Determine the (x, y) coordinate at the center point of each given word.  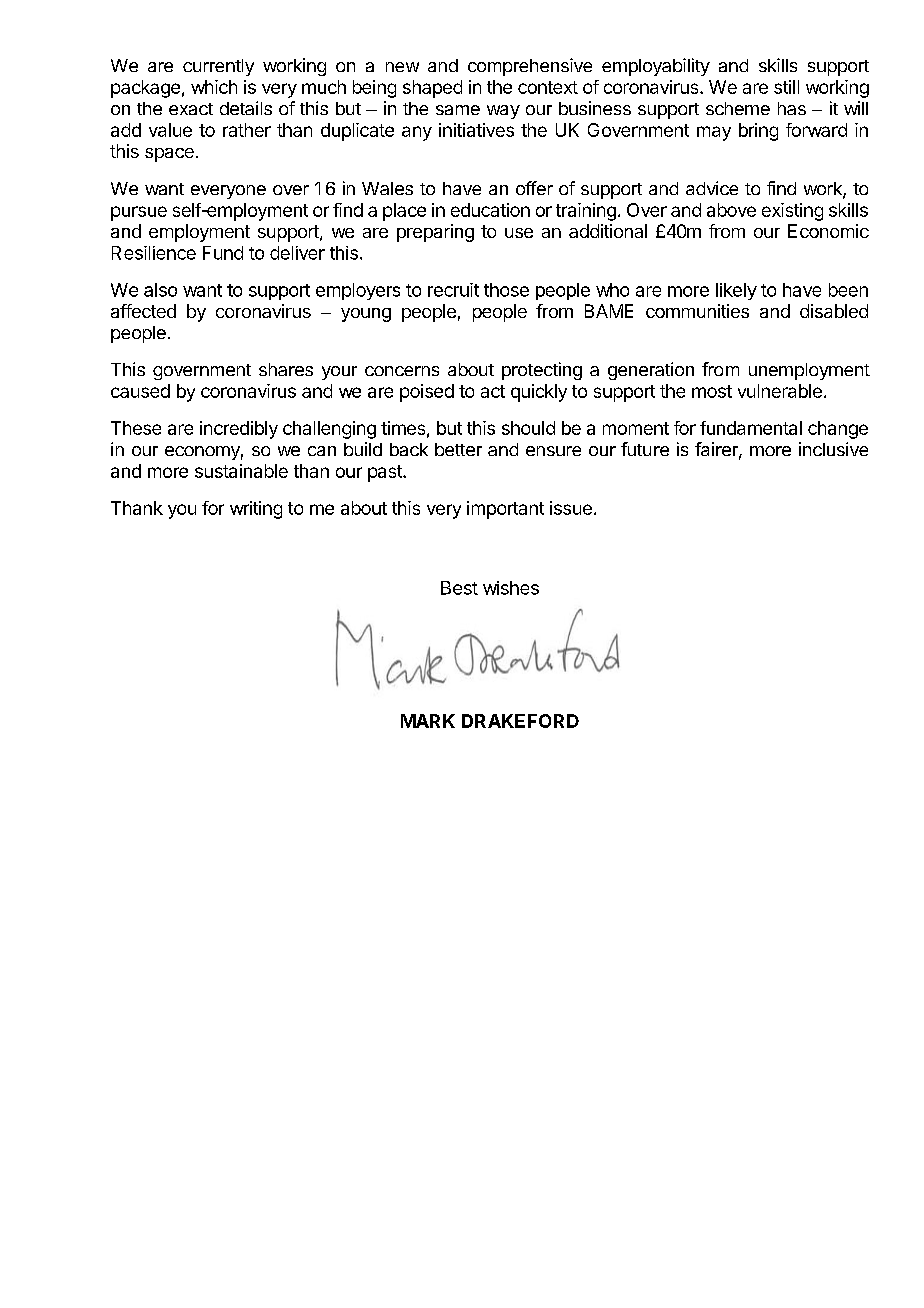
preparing (435, 233)
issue (571, 508)
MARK (428, 721)
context (548, 87)
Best (459, 588)
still (786, 87)
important (505, 510)
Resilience (154, 253)
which (214, 87)
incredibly (239, 430)
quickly (539, 393)
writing (256, 510)
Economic (828, 231)
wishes (511, 588)
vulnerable (780, 391)
